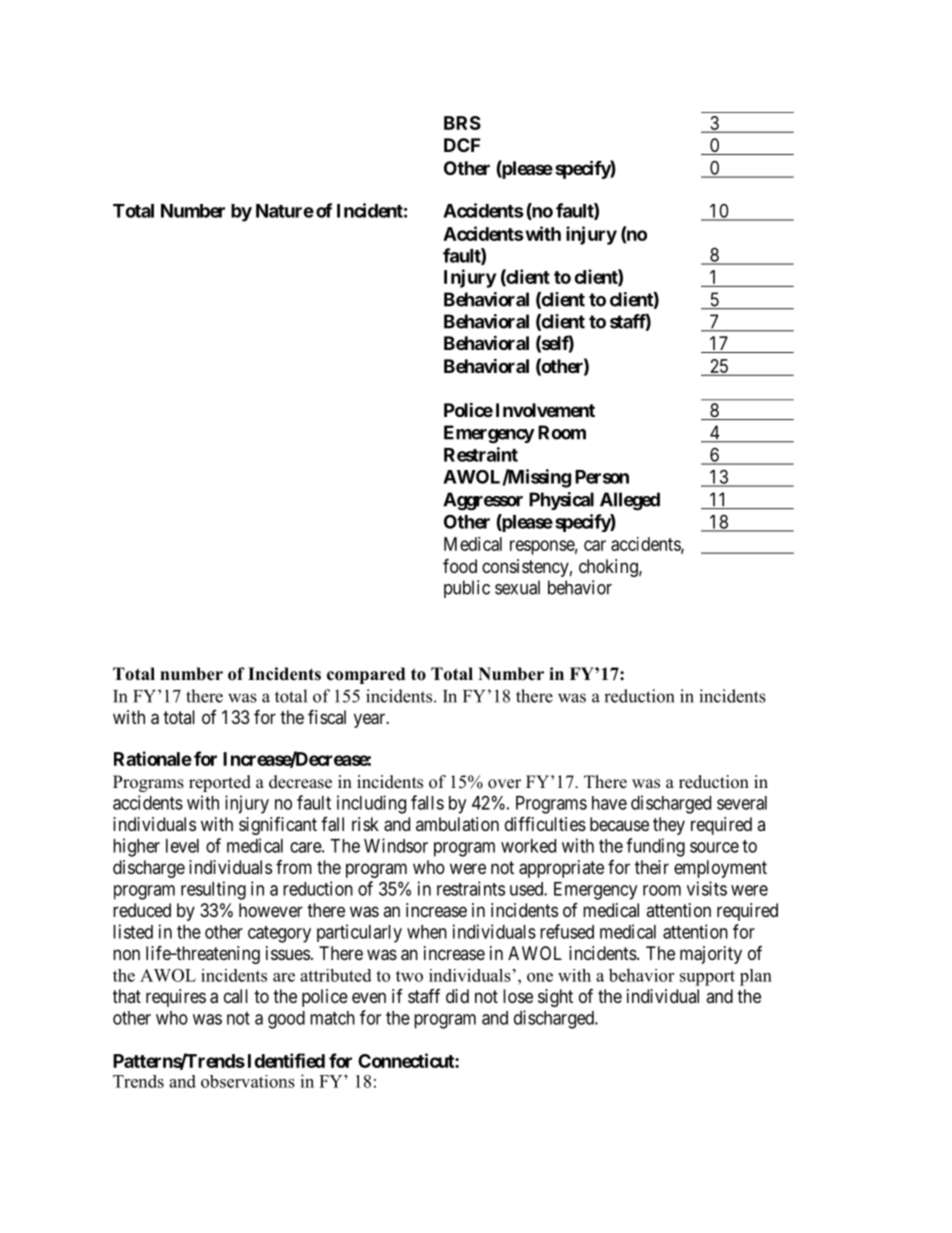  I want to click on support, so click(707, 978).
